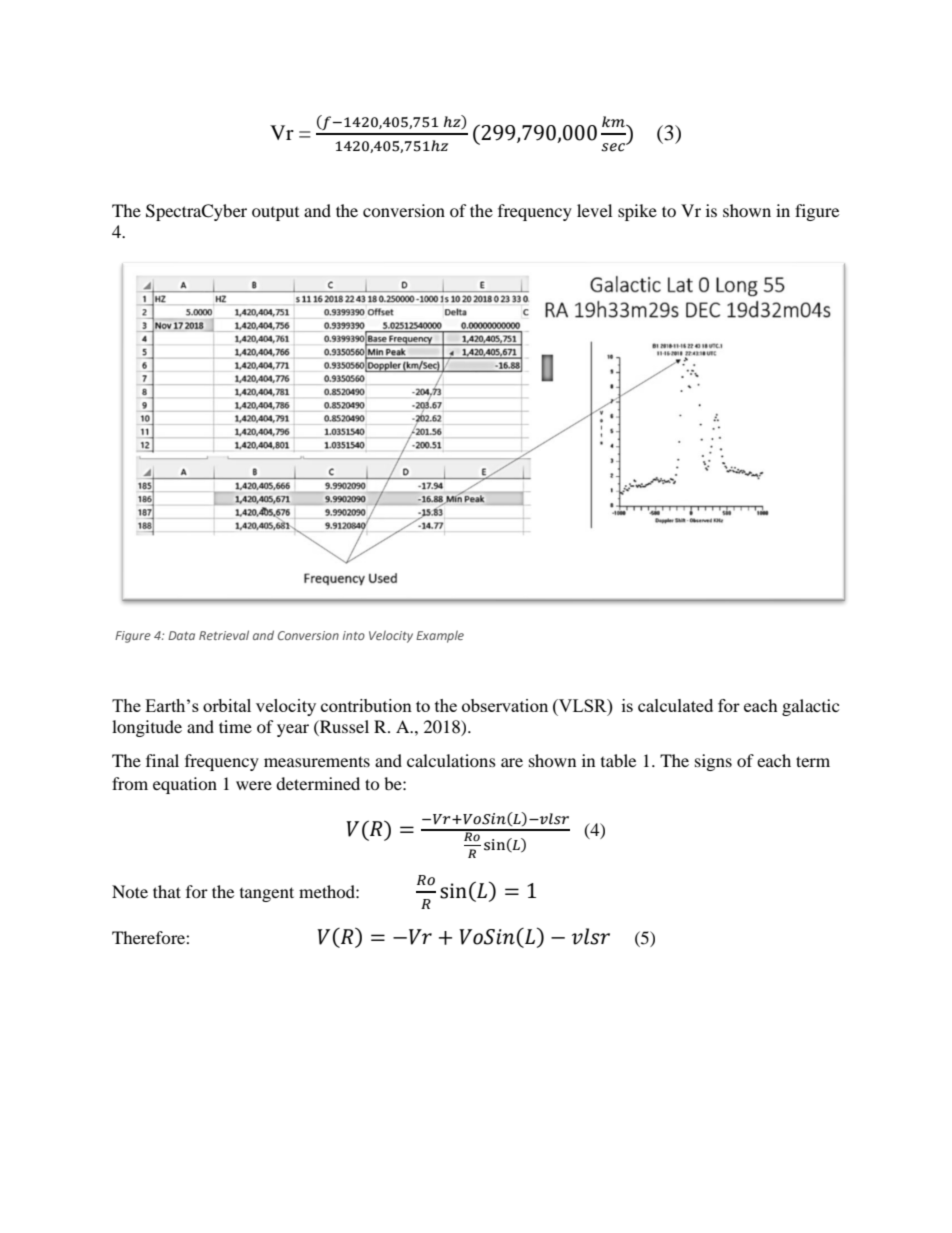 The image size is (952, 1233). Describe the element at coordinates (594, 210) in the screenshot. I see `level` at that location.
